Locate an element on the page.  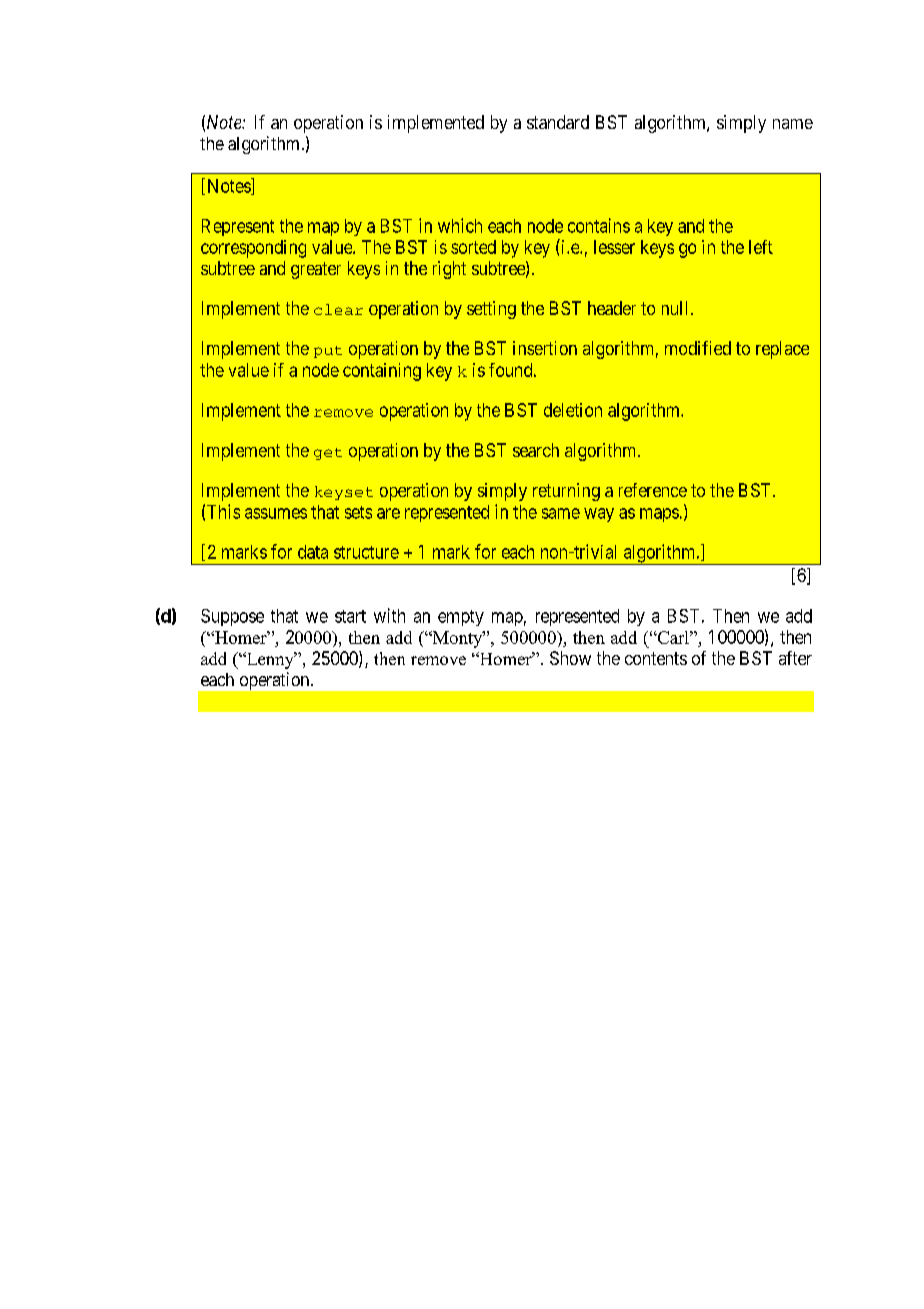
Lenny is located at coordinates (270, 660).
